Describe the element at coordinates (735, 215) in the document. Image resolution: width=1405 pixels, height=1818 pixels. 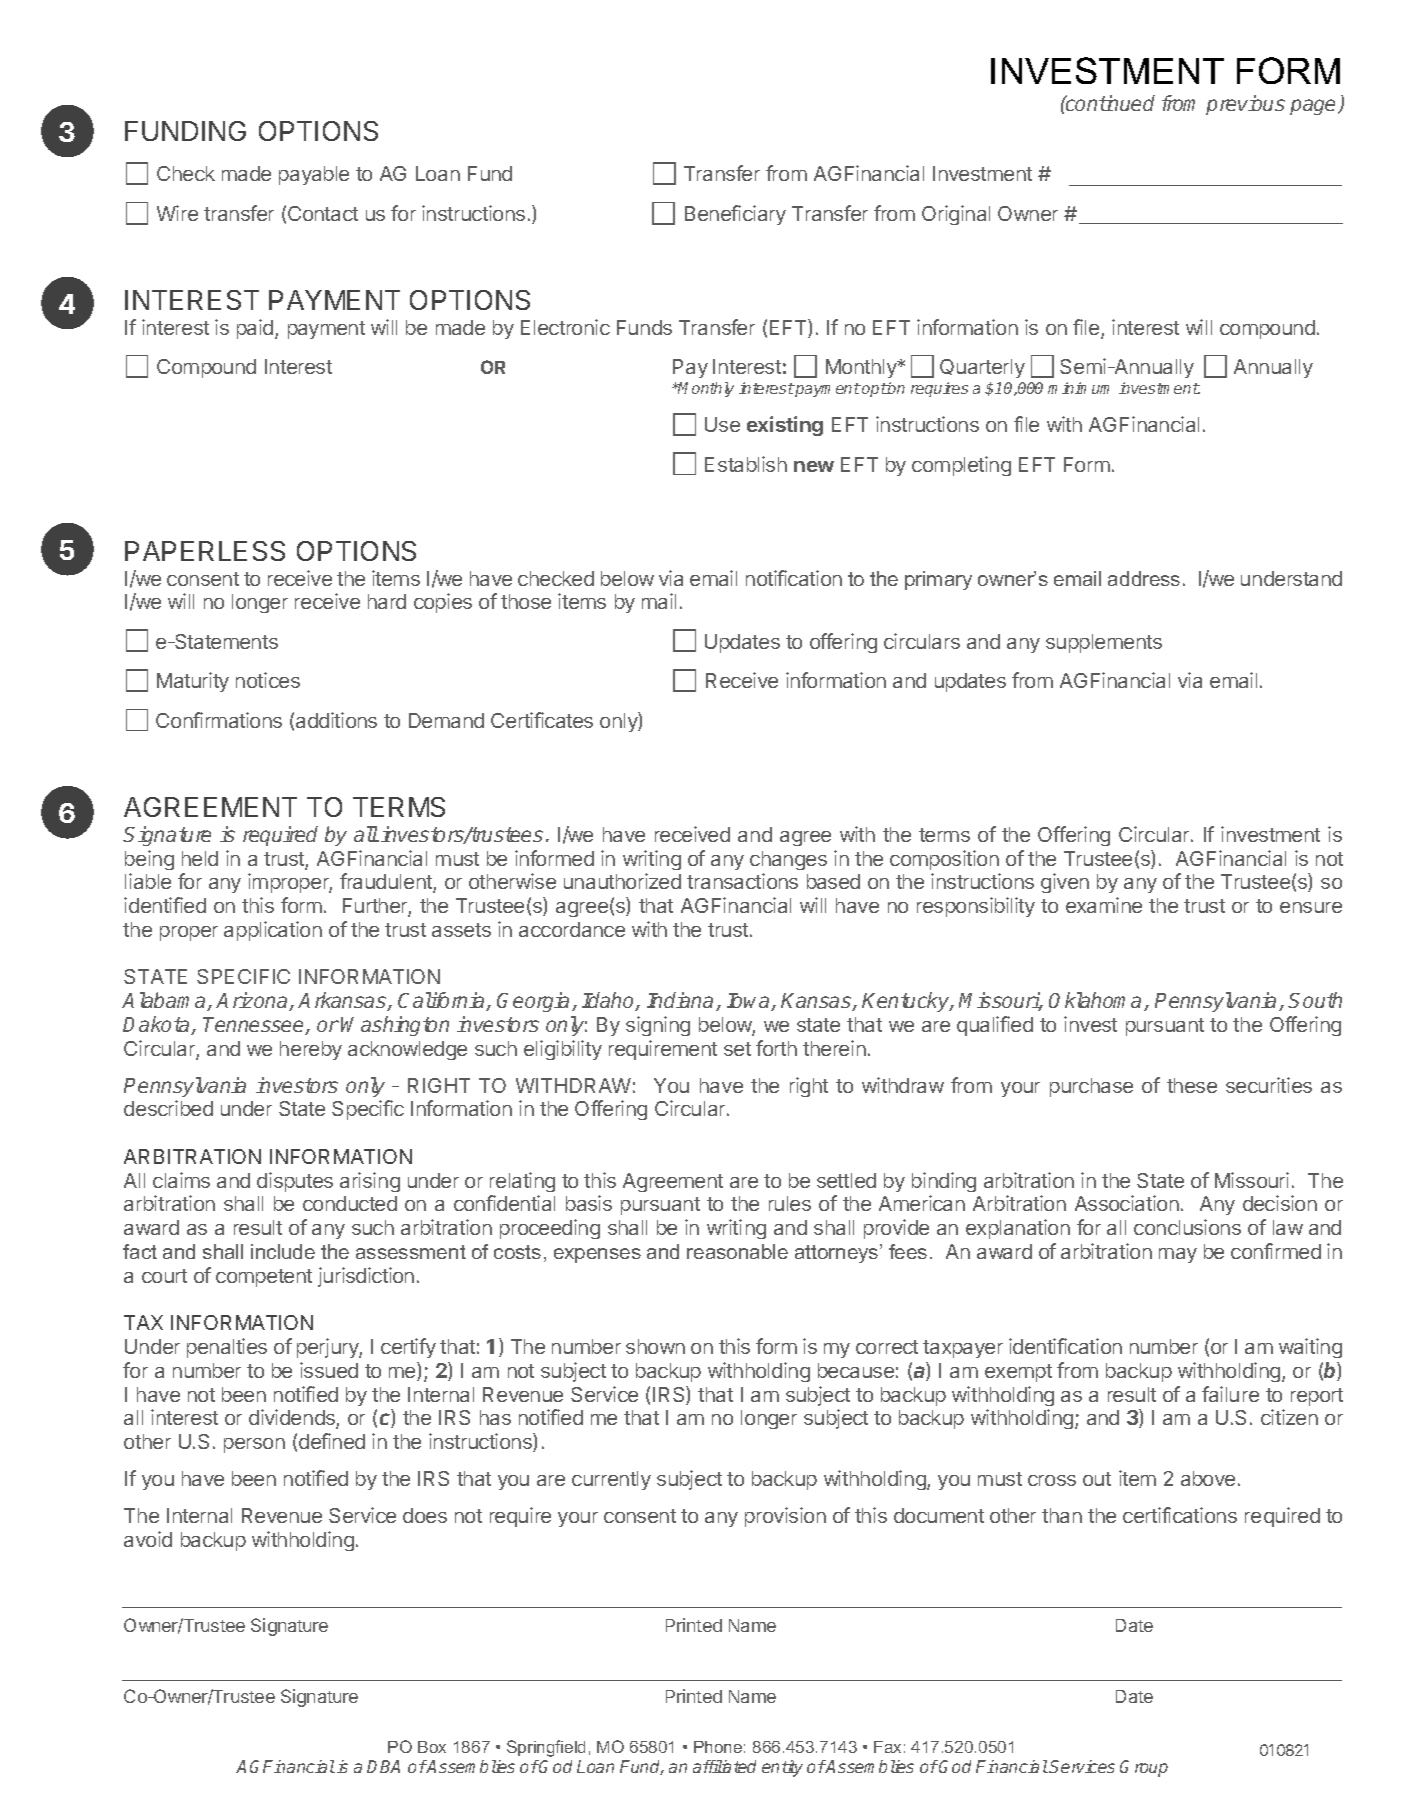
I see `Beneficiary` at that location.
